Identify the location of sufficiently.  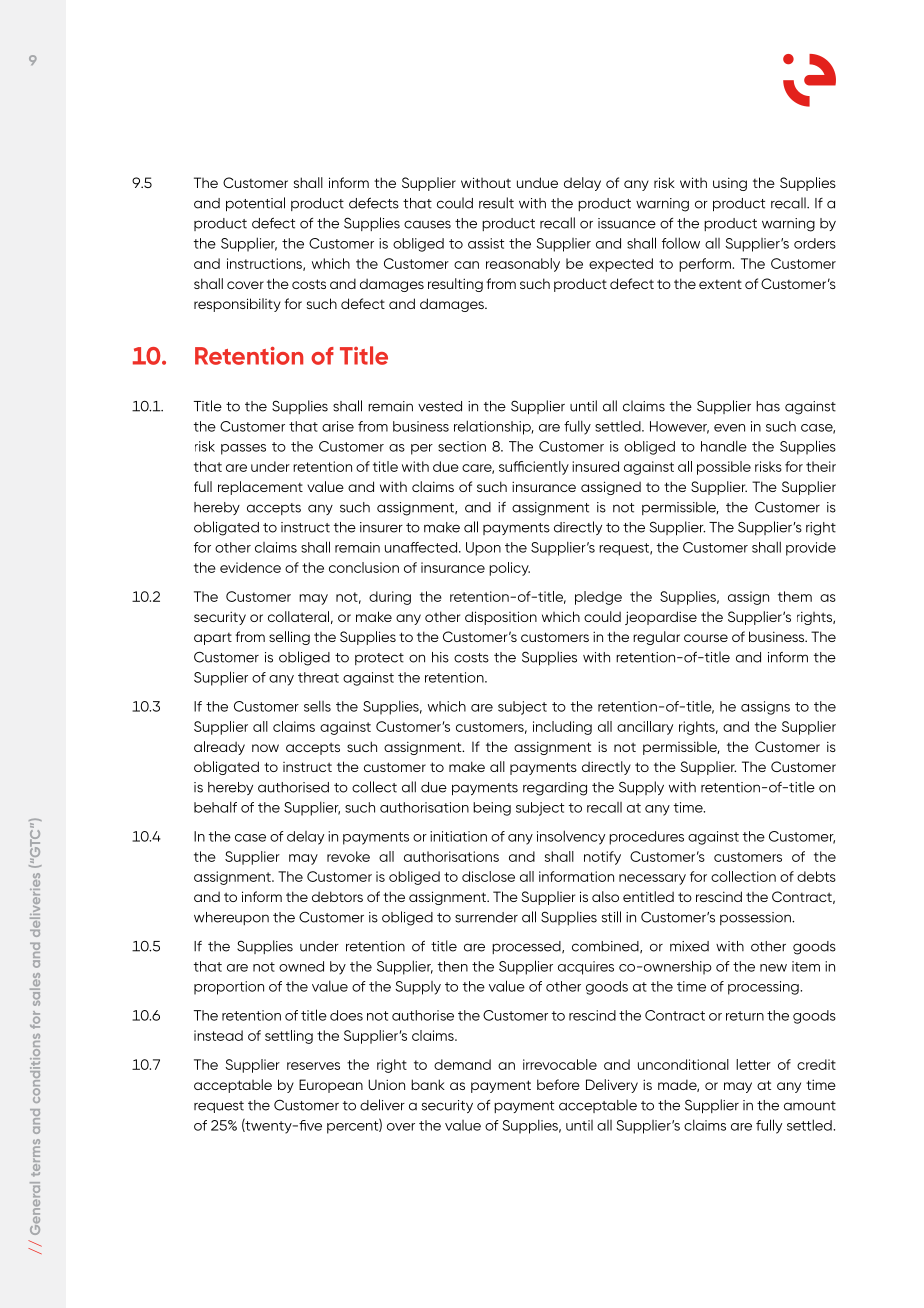
(534, 468).
